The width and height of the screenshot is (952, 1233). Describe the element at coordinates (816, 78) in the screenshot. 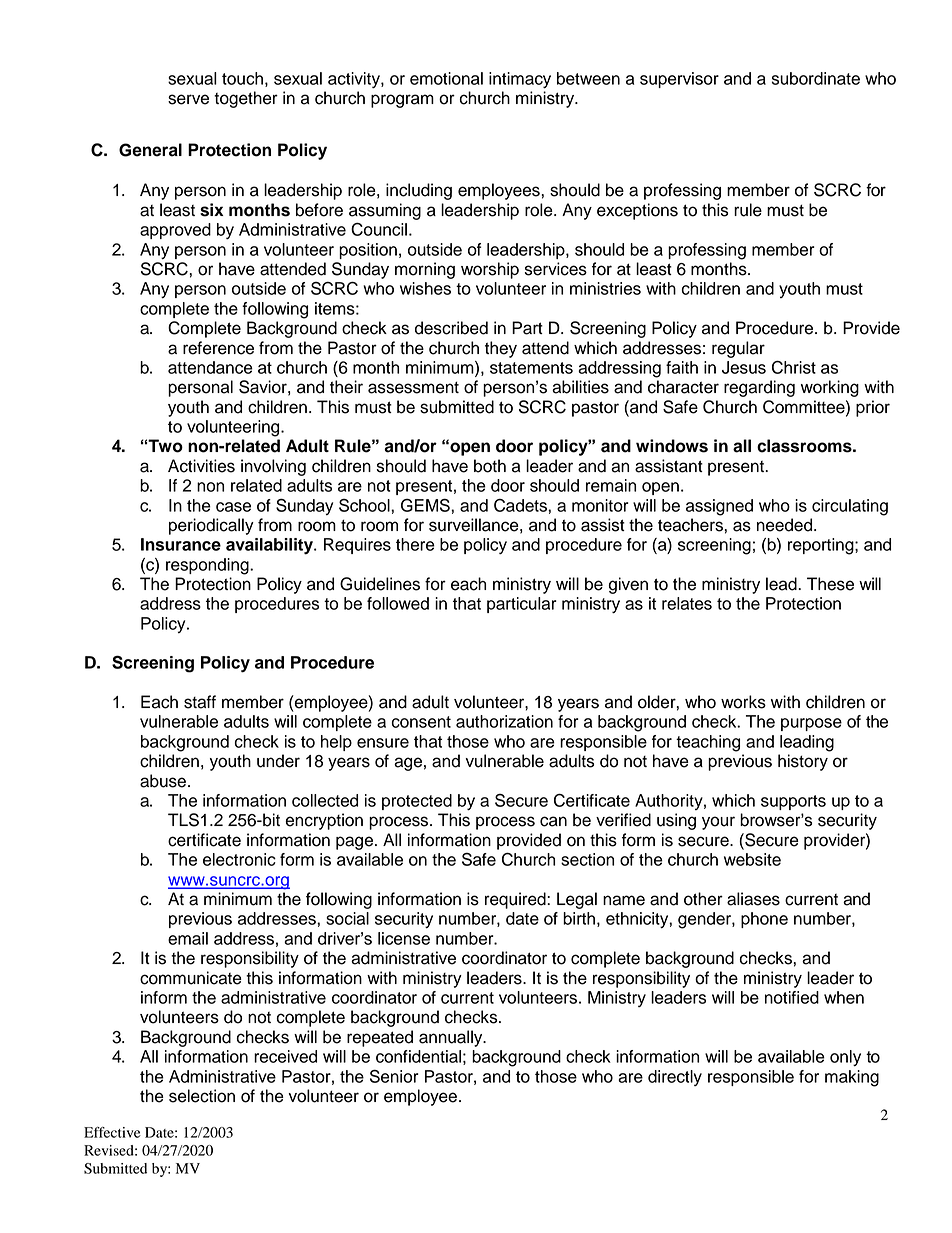

I see `subordinate` at that location.
